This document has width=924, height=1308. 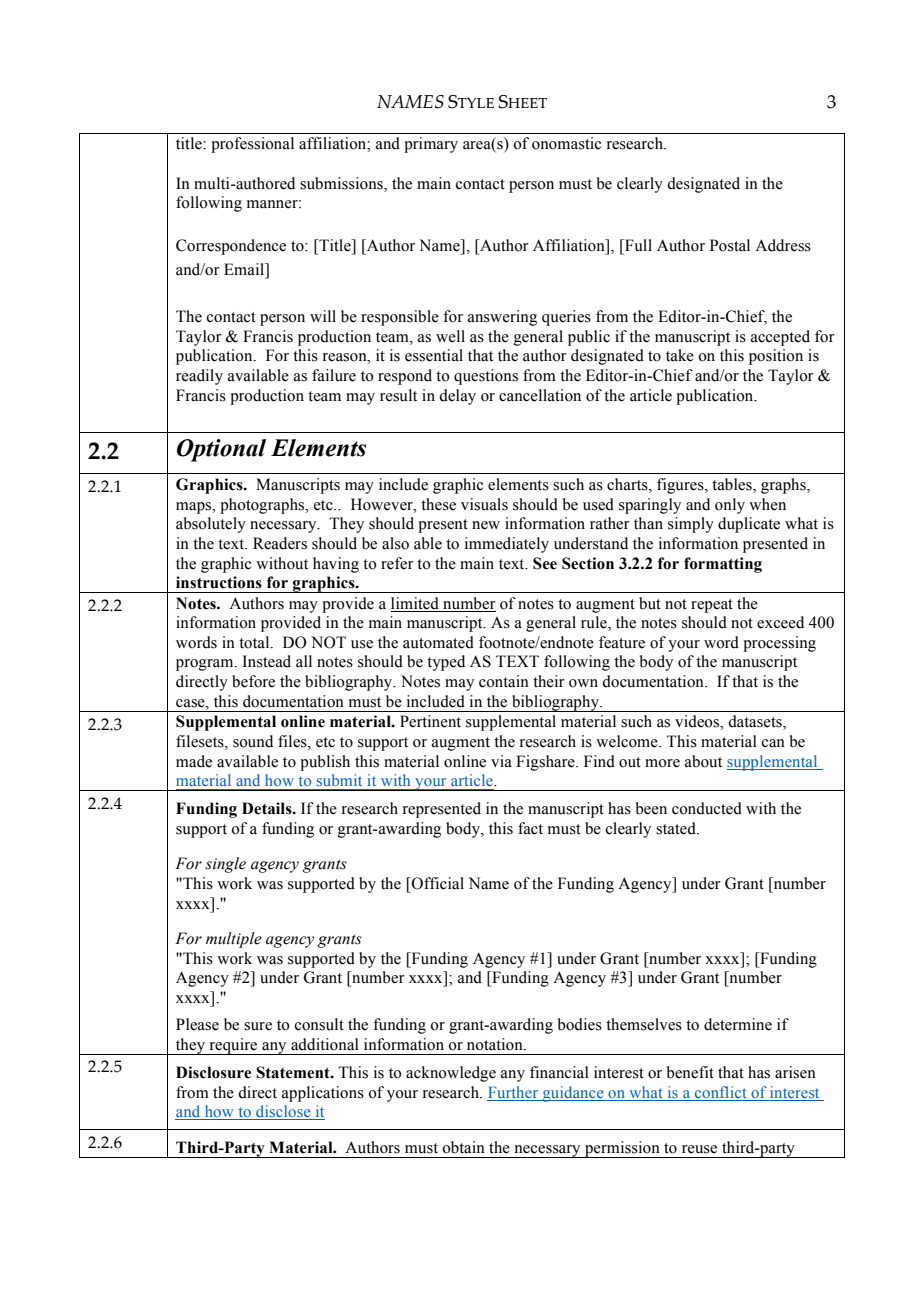 What do you see at coordinates (225, 865) in the document?
I see `single` at bounding box center [225, 865].
